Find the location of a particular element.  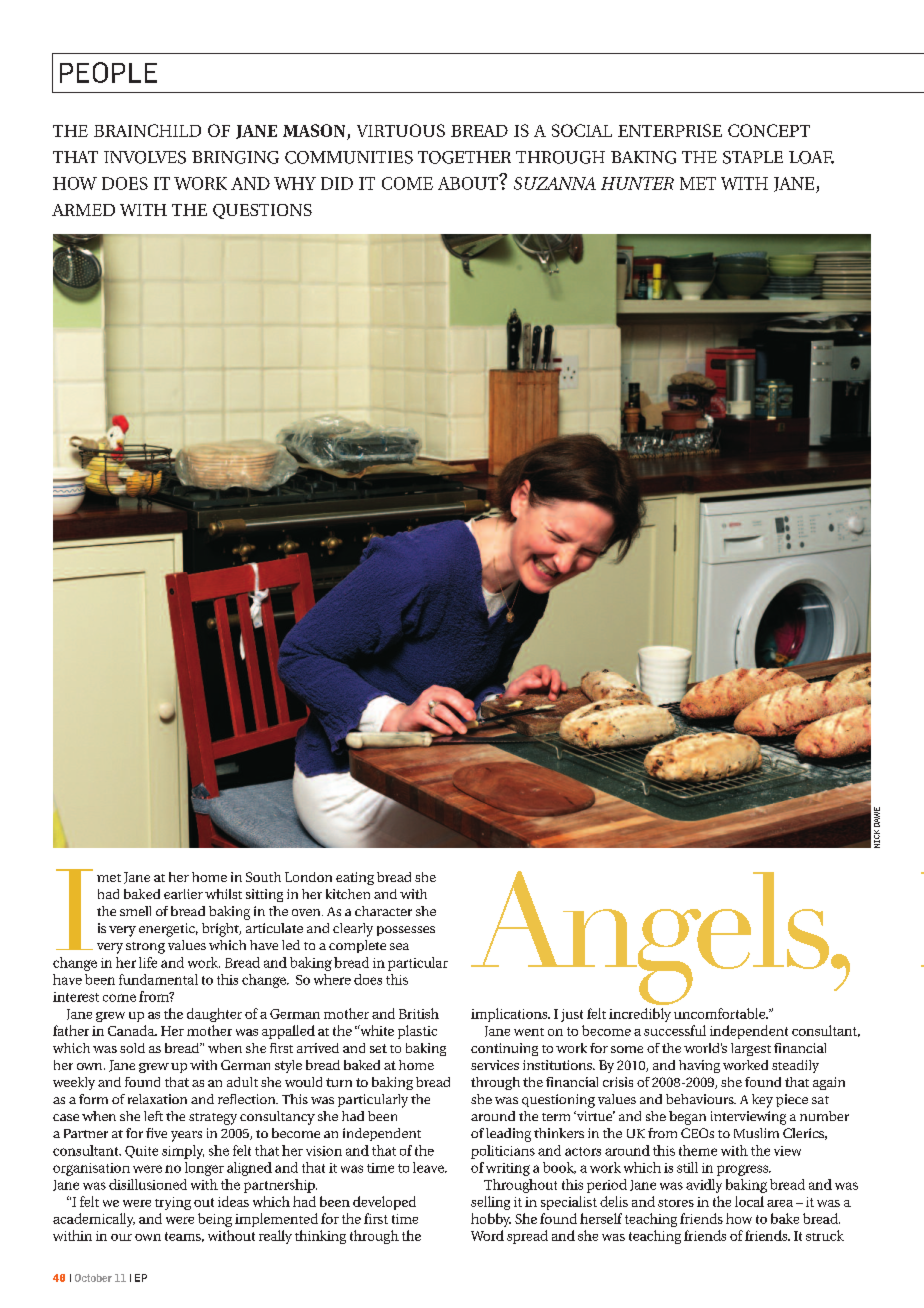

trying is located at coordinates (173, 1203).
